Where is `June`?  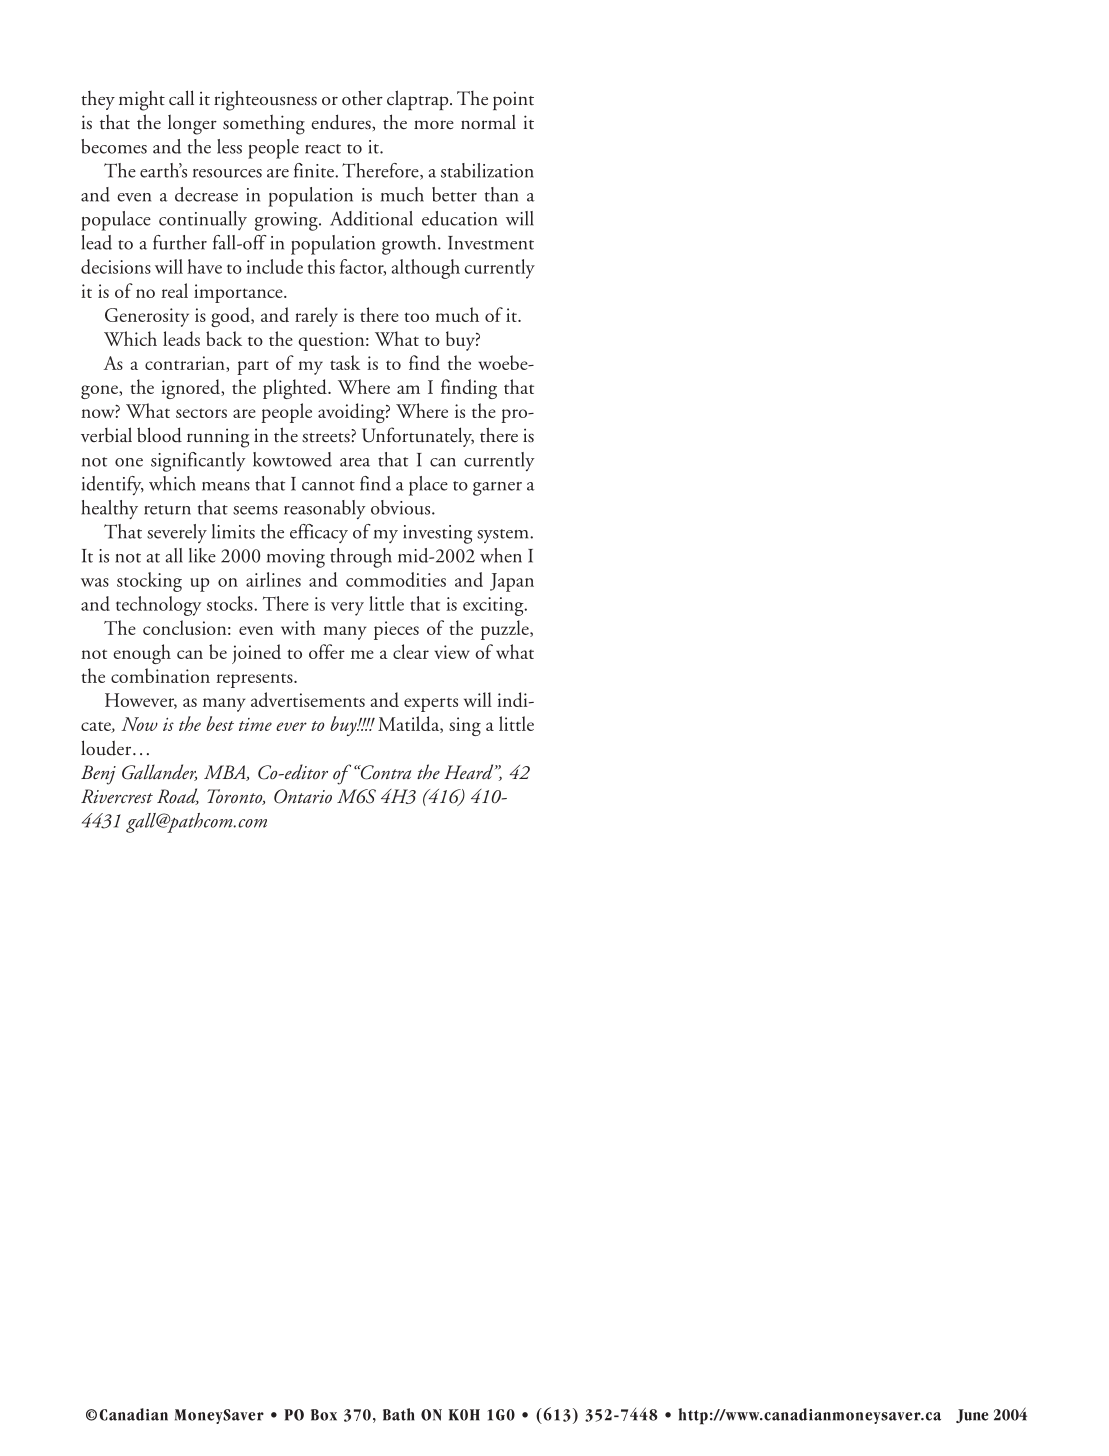 June is located at coordinates (972, 1416).
